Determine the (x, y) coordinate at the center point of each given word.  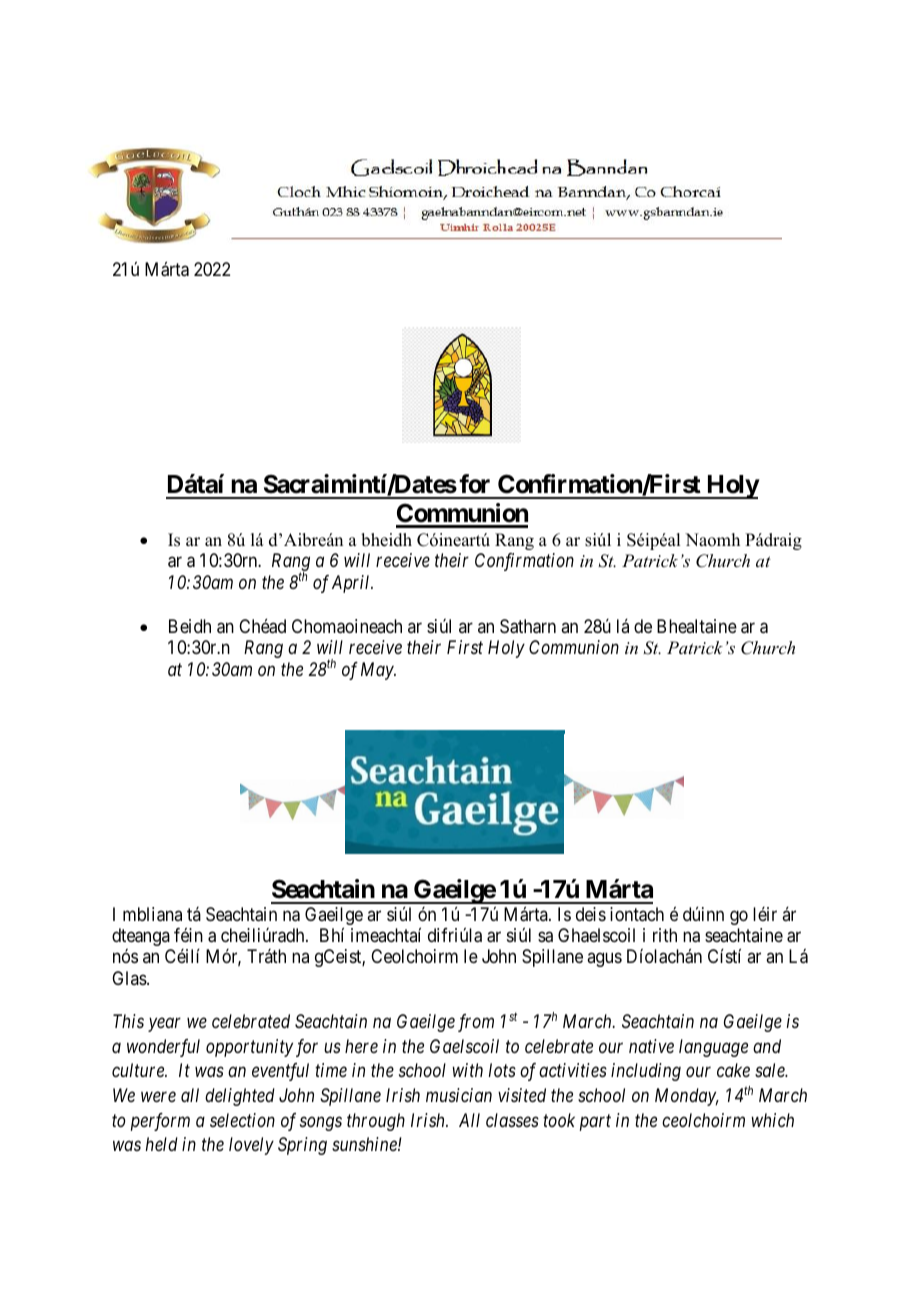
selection (242, 1120)
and (767, 1046)
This (128, 1021)
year (164, 1025)
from (476, 1023)
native (651, 1046)
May (378, 671)
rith (665, 935)
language (713, 1048)
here (361, 1046)
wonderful (163, 1048)
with (467, 1070)
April (352, 584)
